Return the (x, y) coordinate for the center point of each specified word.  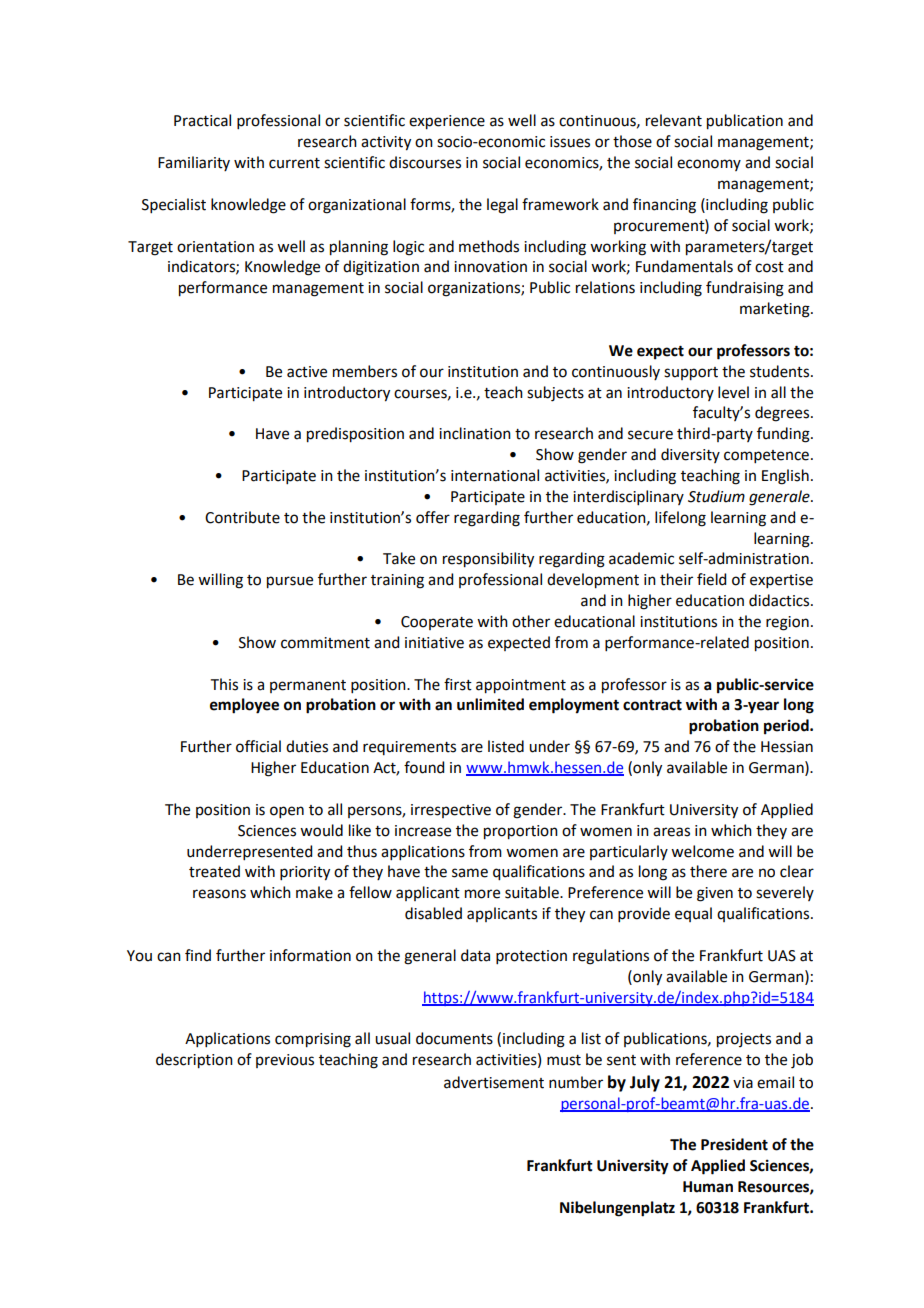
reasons (219, 894)
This (224, 684)
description (194, 1061)
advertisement (494, 1082)
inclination (475, 433)
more (482, 894)
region (787, 623)
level (733, 392)
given (715, 894)
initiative (434, 643)
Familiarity (194, 163)
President (734, 1144)
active (307, 372)
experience (447, 122)
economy (709, 165)
